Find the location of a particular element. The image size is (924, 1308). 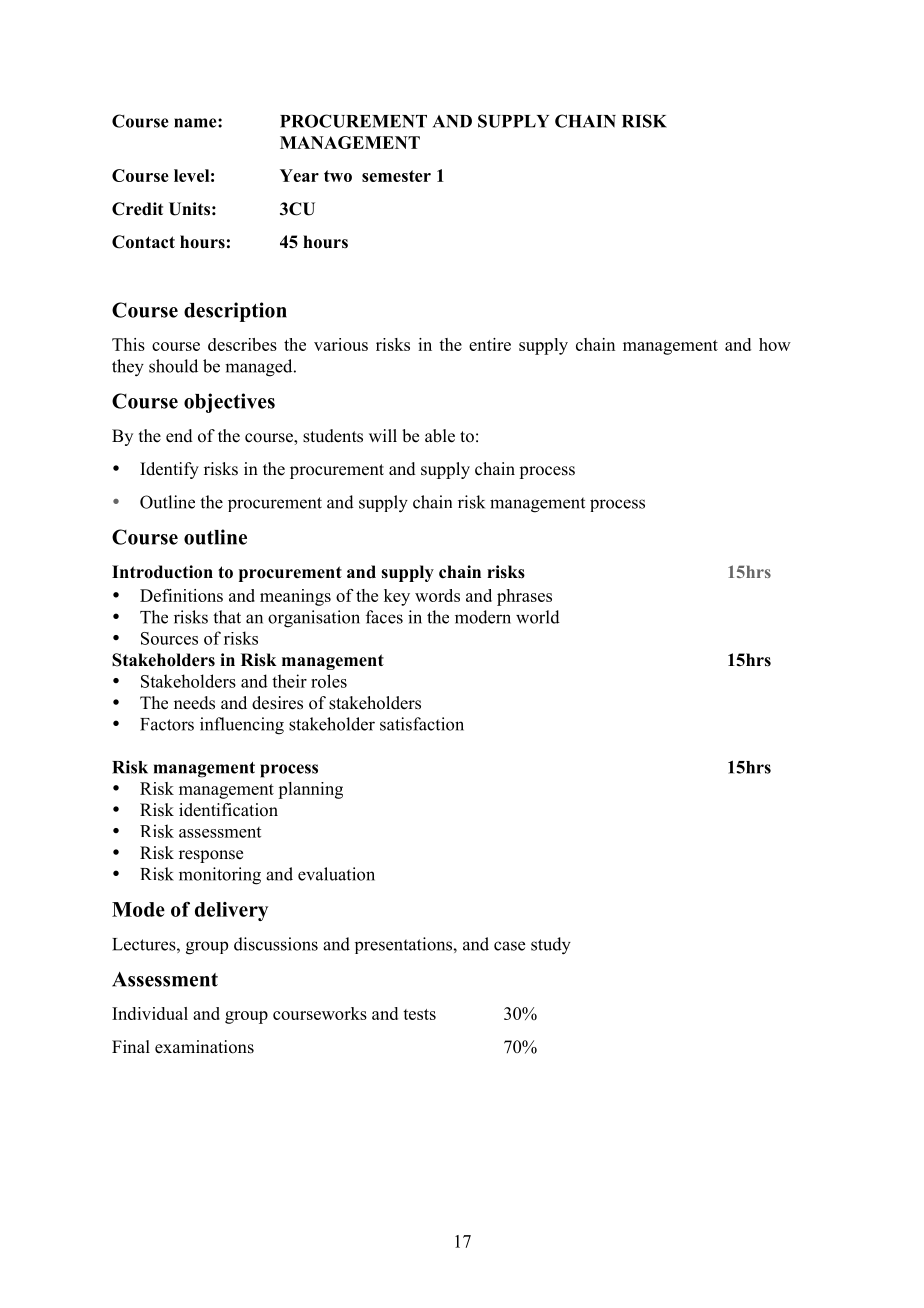

semester is located at coordinates (396, 176).
